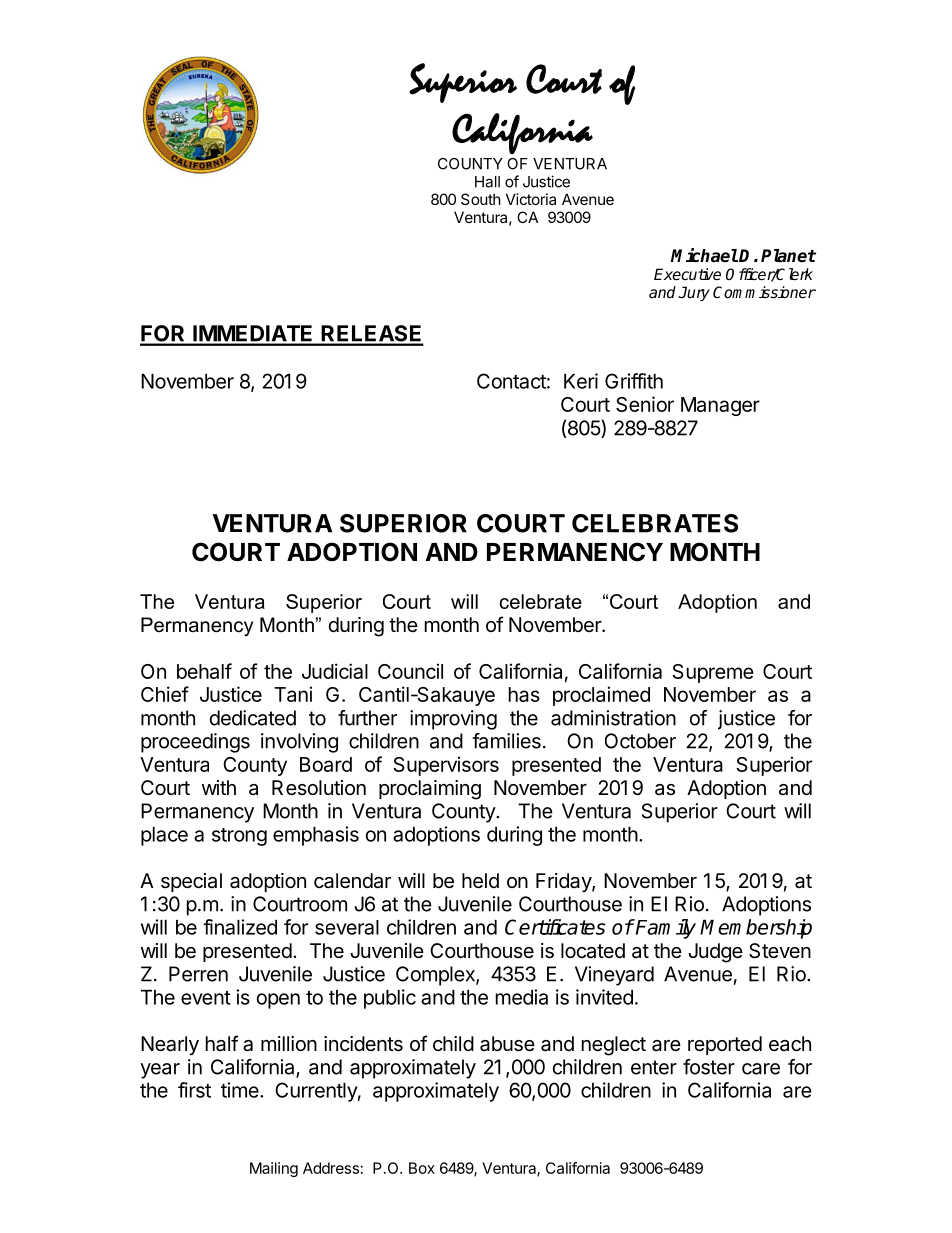 Image resolution: width=952 pixels, height=1233 pixels. Describe the element at coordinates (253, 718) in the page. I see `dedicated` at that location.
